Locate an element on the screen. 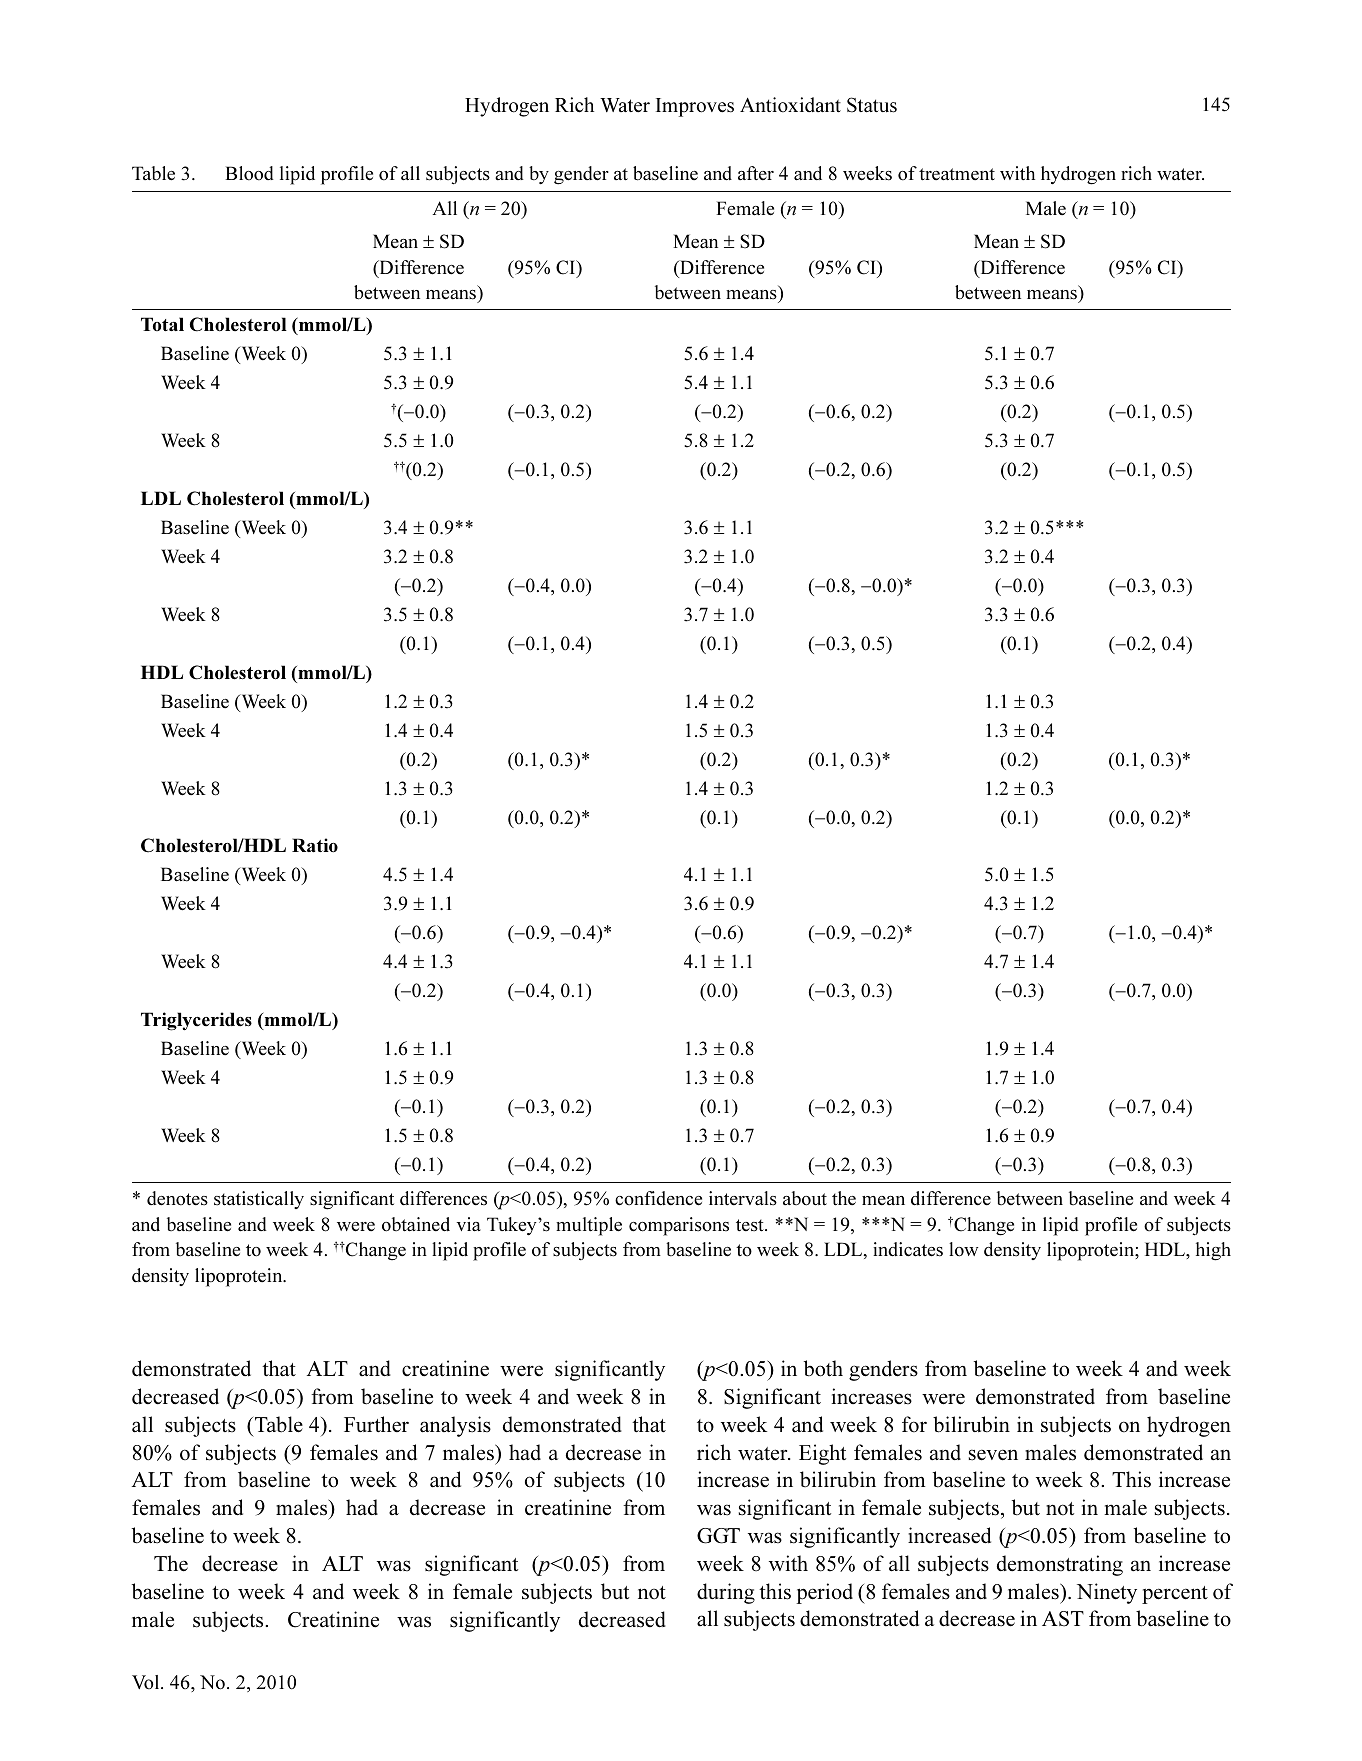  low is located at coordinates (963, 1249).
